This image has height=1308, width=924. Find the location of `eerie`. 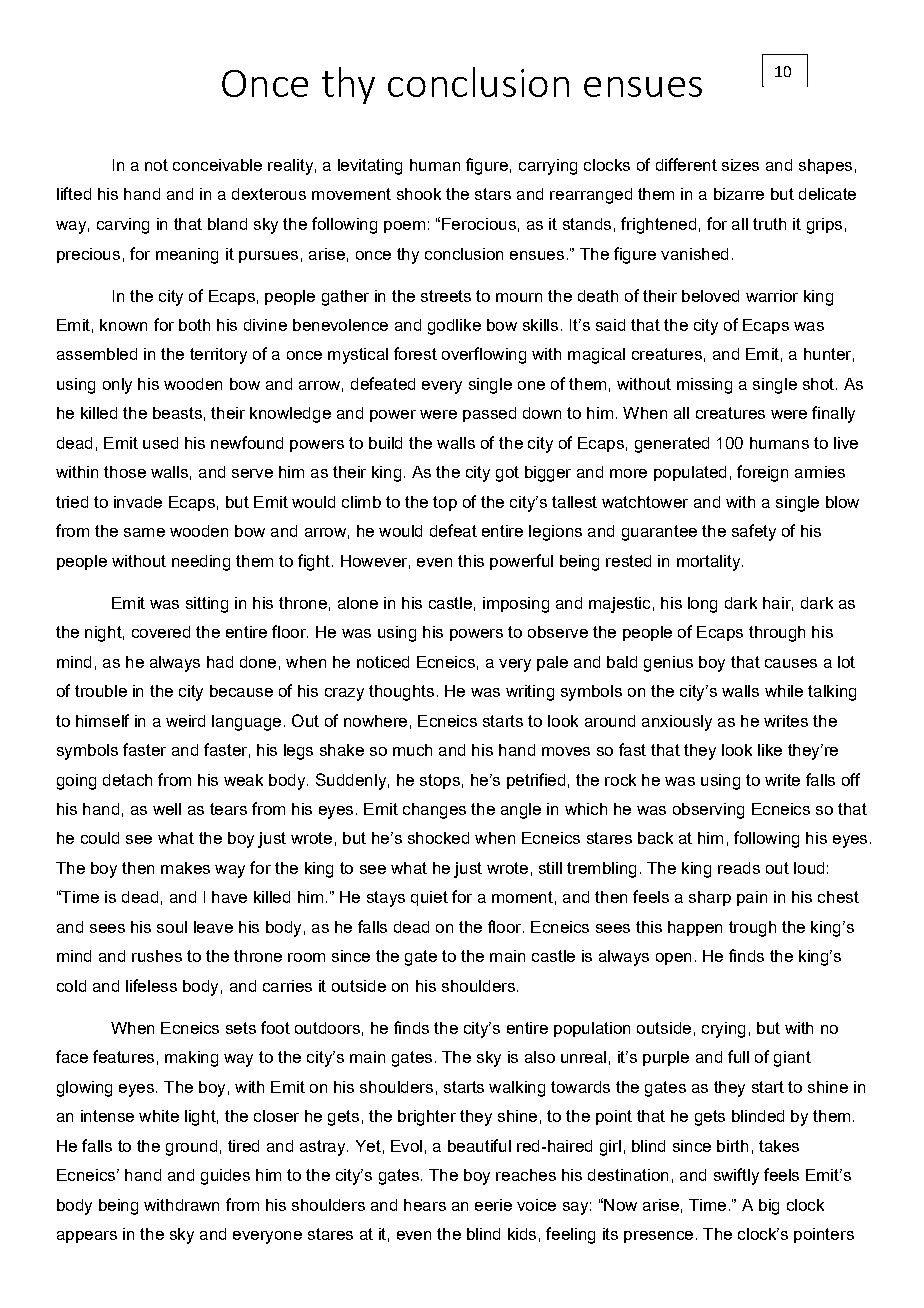

eerie is located at coordinates (493, 1205).
